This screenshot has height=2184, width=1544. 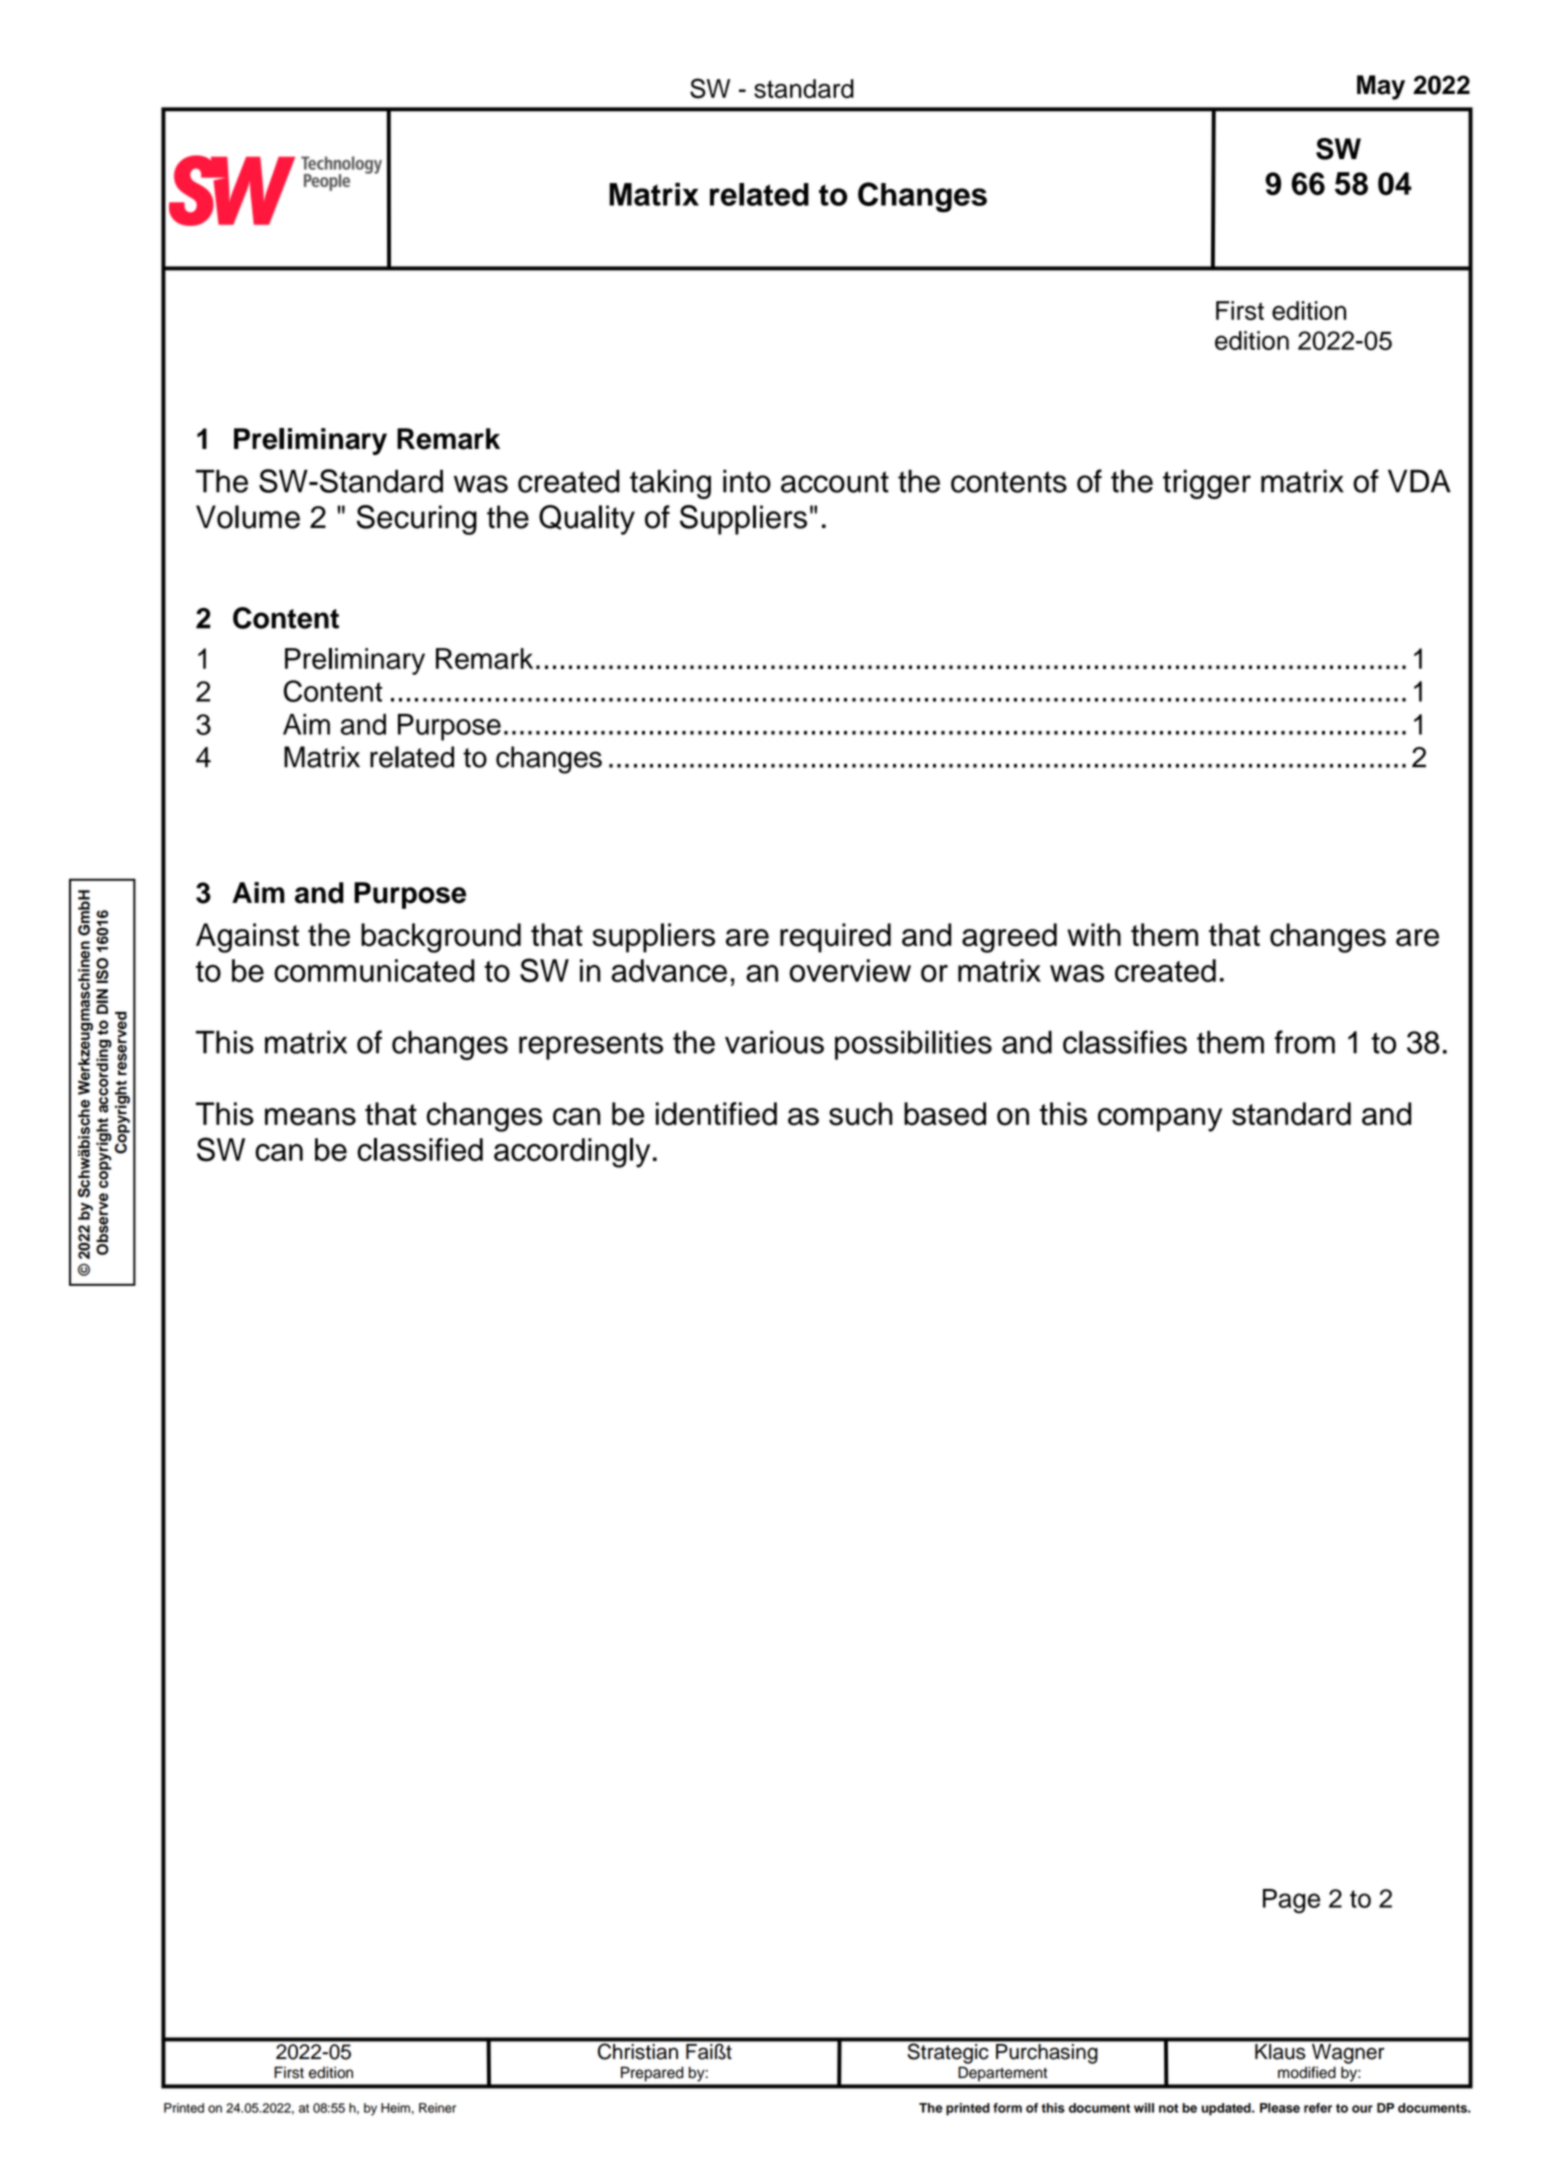 I want to click on classified, so click(x=420, y=1149).
